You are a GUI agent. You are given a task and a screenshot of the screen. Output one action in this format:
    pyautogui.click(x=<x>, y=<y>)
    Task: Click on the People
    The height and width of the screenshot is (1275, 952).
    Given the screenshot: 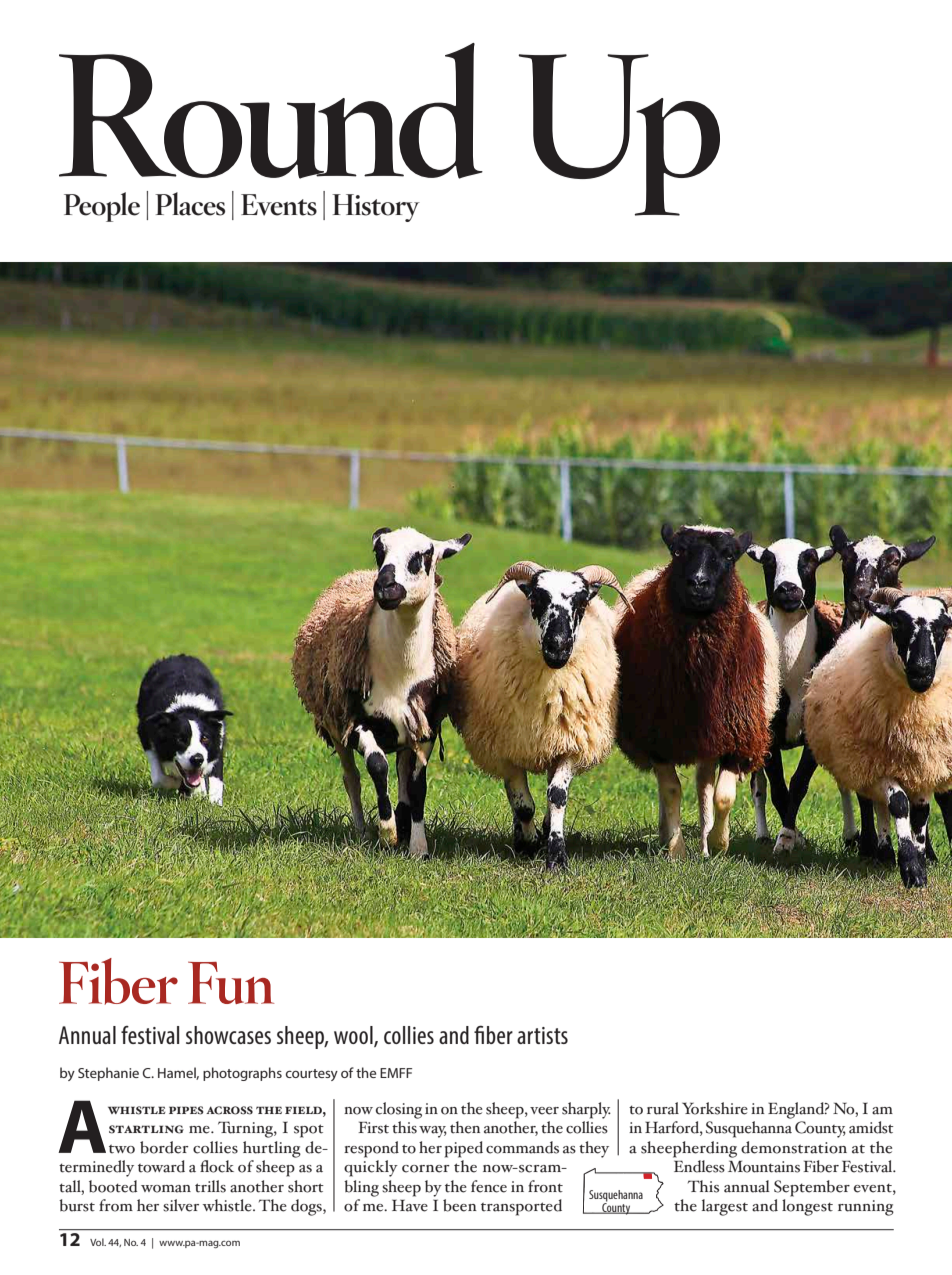 What is the action you would take?
    pyautogui.click(x=102, y=207)
